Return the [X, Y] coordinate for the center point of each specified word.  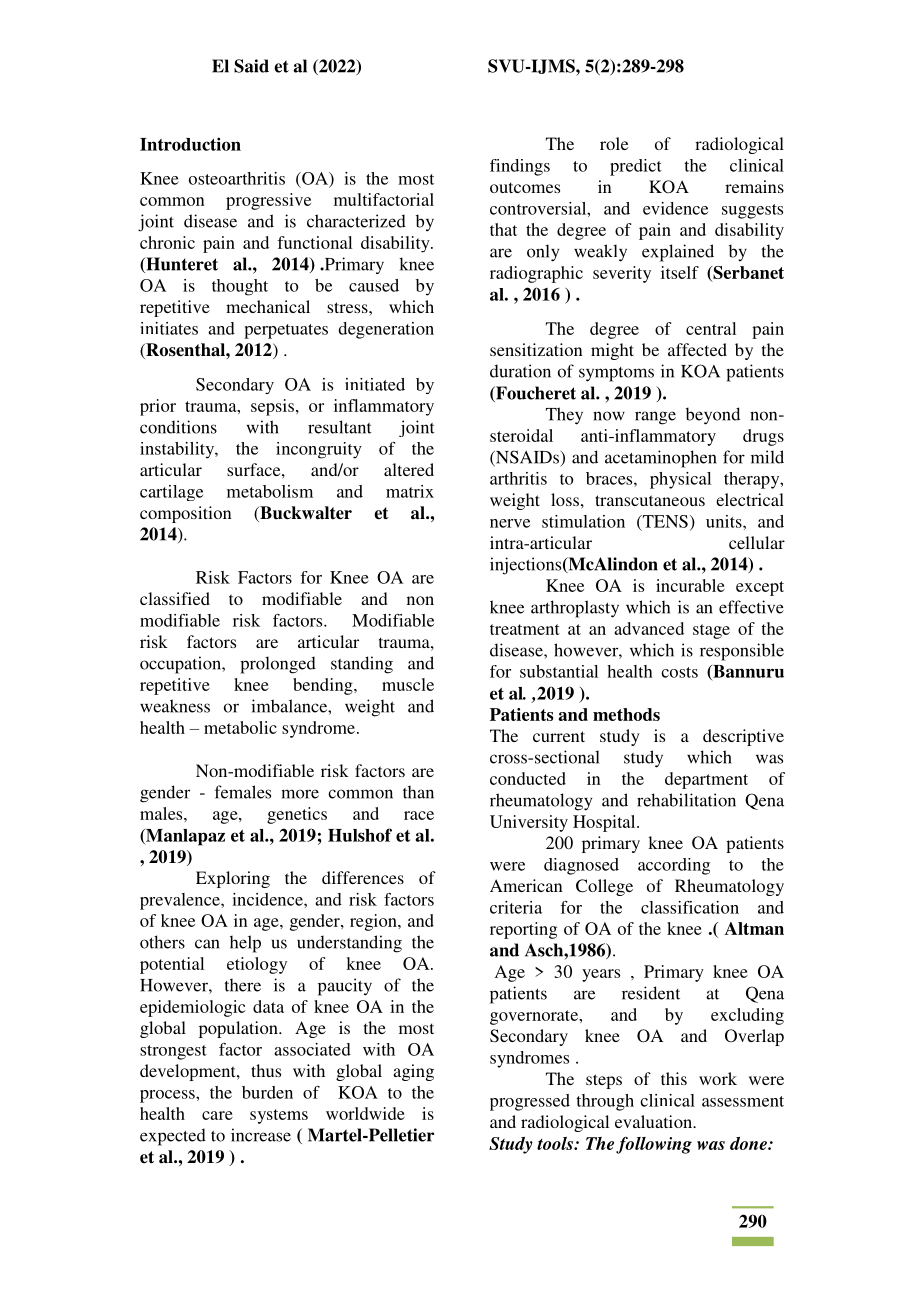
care [217, 1115]
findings [520, 167]
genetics [297, 815]
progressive [268, 201]
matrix [410, 491]
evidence [675, 208]
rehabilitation [686, 800]
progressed [530, 1102]
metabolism [270, 491]
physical [680, 480]
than [418, 792]
